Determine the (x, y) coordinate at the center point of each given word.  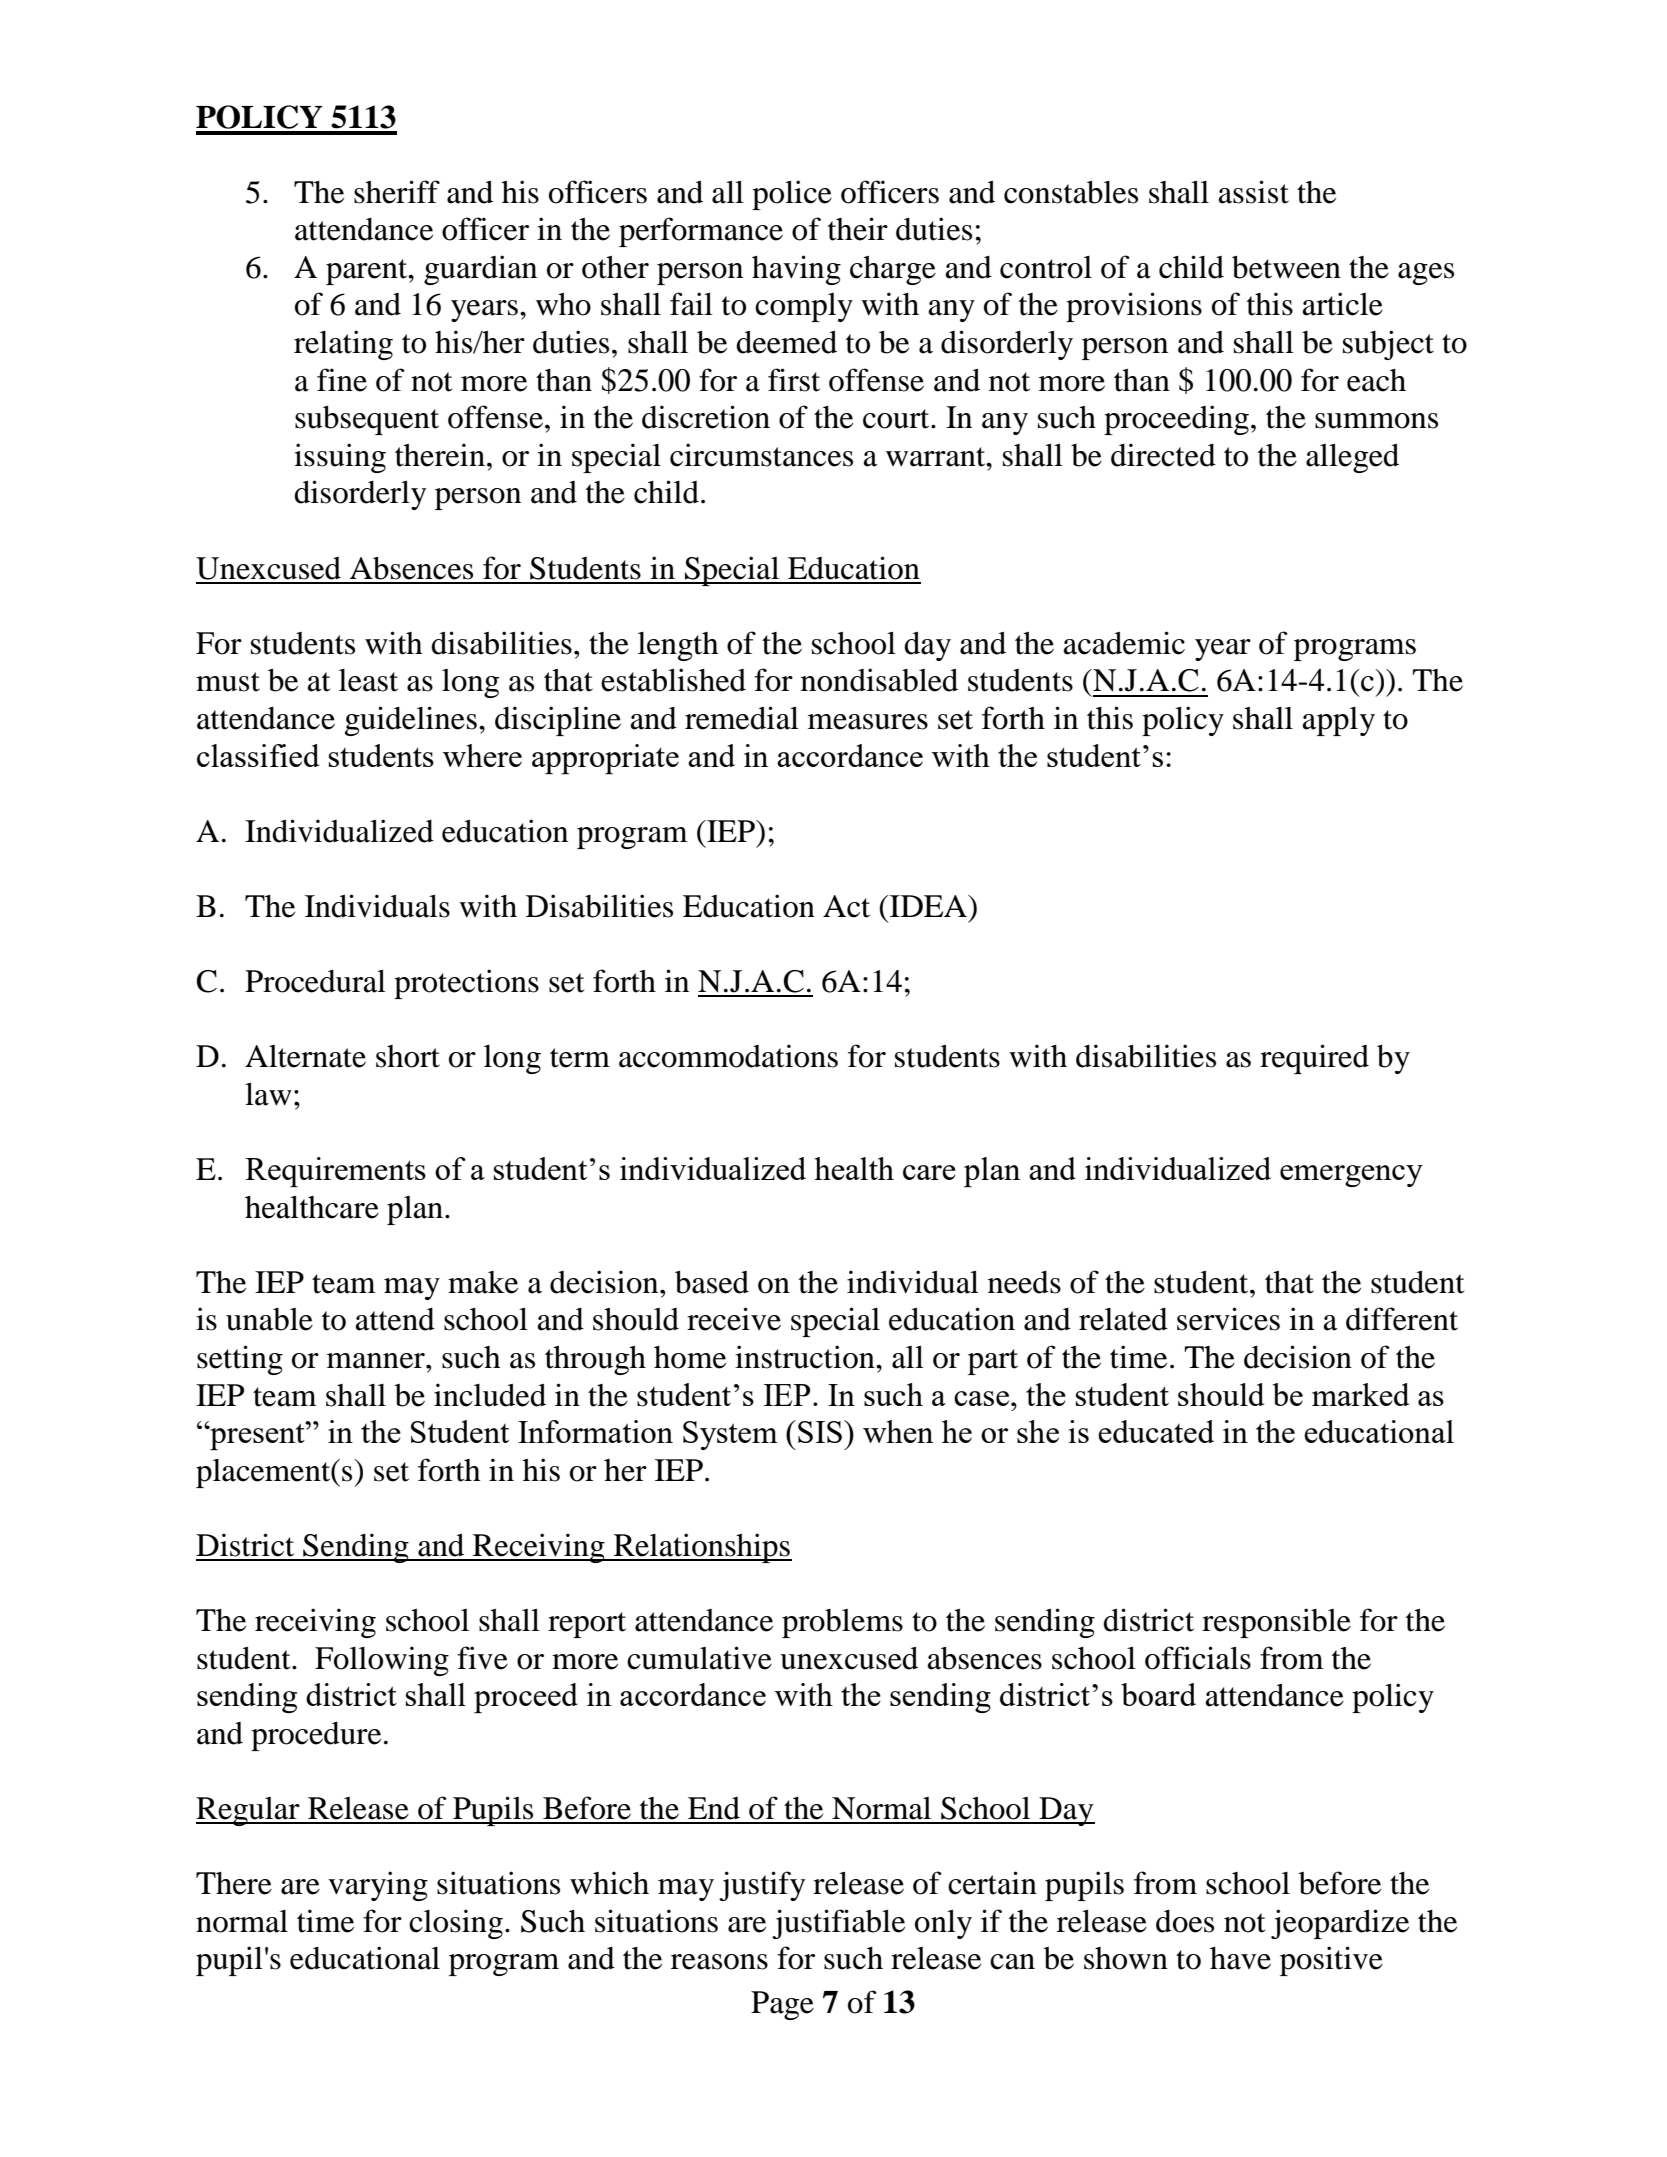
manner (377, 1361)
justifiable (838, 1924)
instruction (806, 1357)
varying (378, 1886)
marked (1360, 1394)
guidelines (411, 721)
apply (1339, 721)
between (1286, 267)
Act (846, 906)
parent (368, 272)
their (858, 229)
